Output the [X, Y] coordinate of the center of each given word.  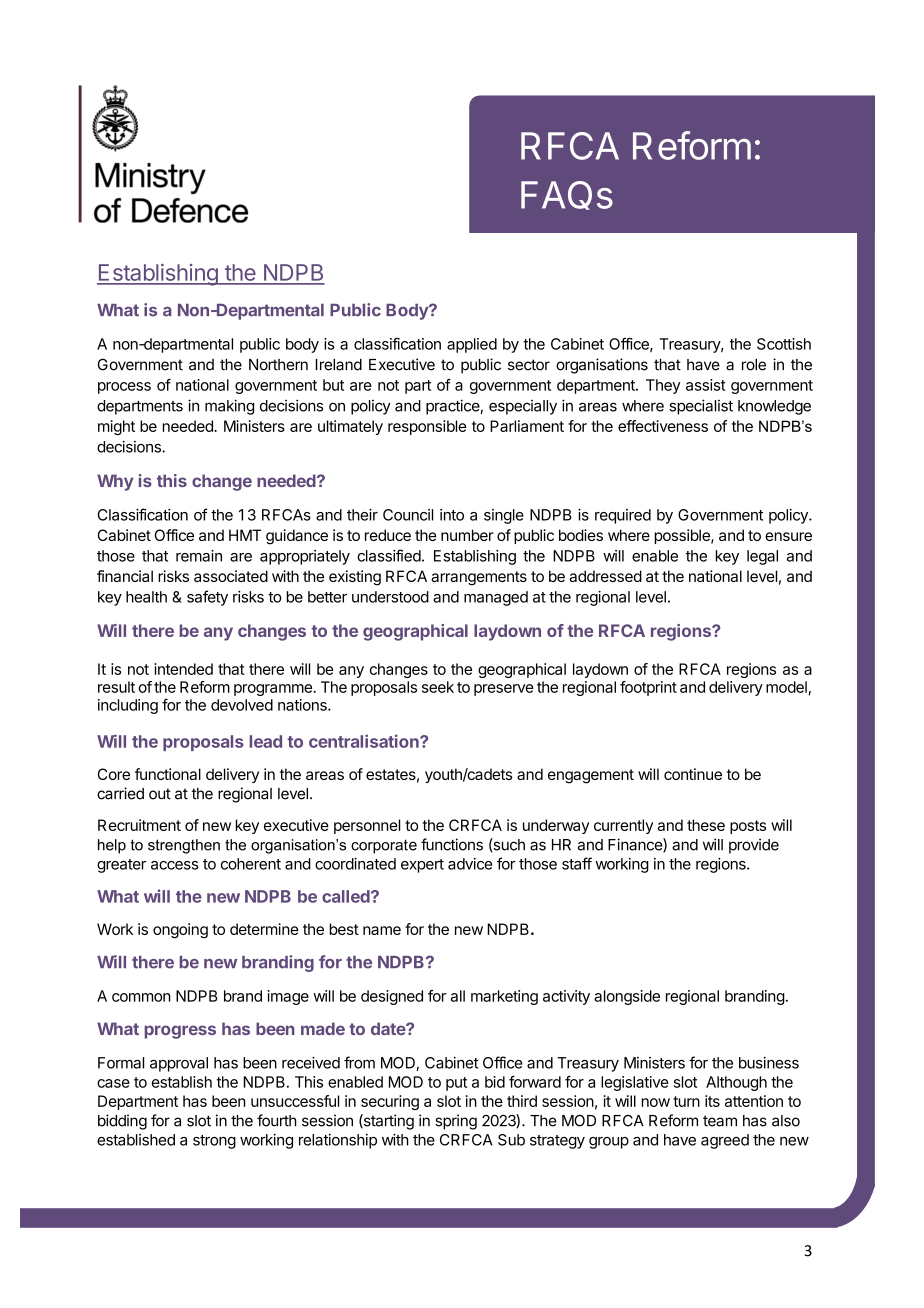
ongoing [180, 931]
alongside [627, 997]
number [467, 535]
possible [683, 536]
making [229, 407]
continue [693, 774]
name [382, 930]
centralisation [365, 741]
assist [706, 385]
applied [472, 345]
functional [168, 774]
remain [199, 556]
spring [456, 1122]
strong [214, 1142]
